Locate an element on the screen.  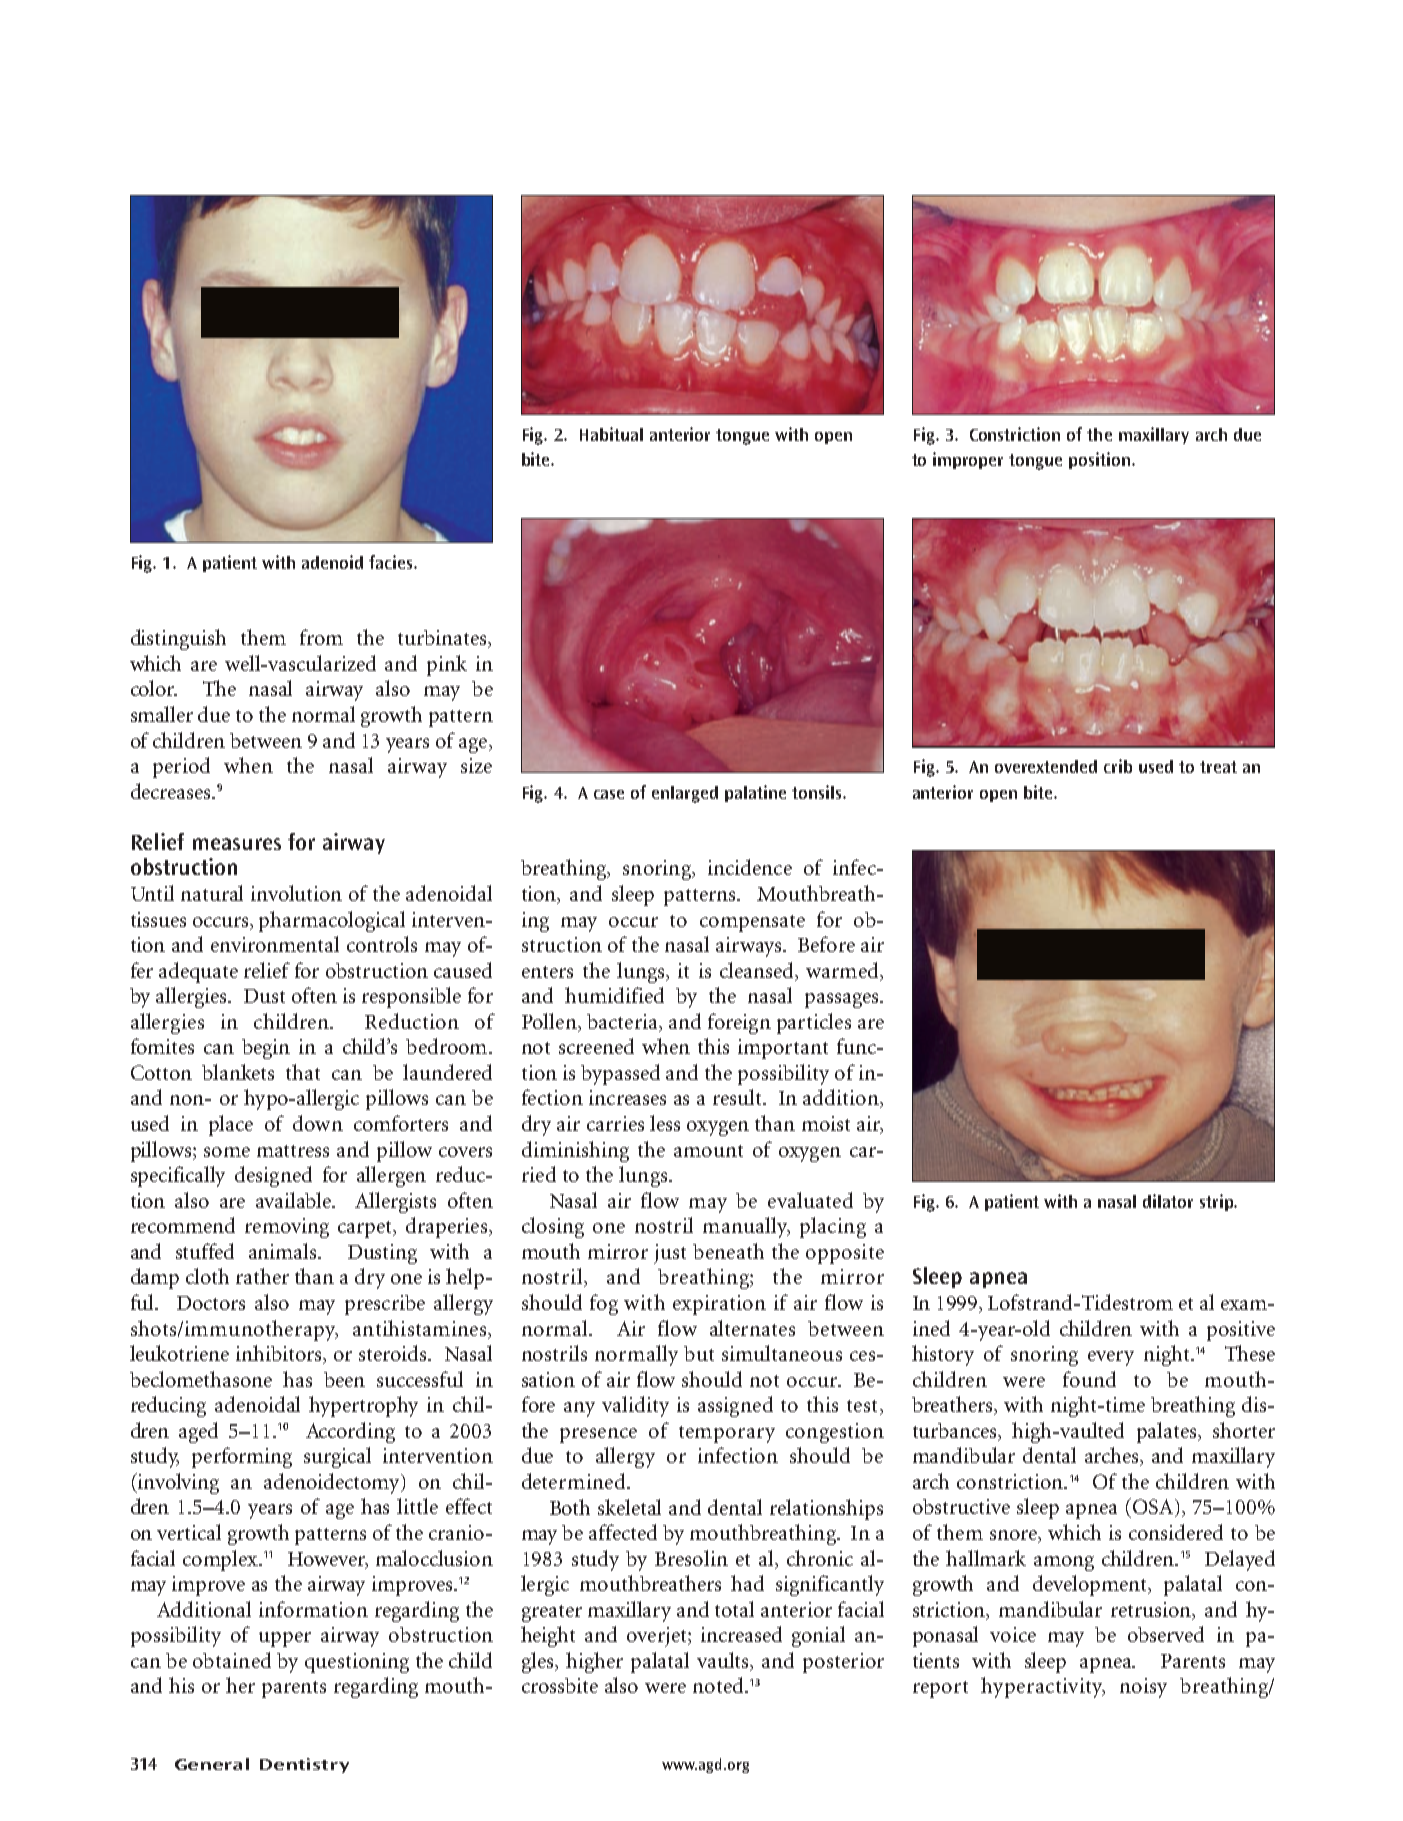
noisy is located at coordinates (1143, 1688).
